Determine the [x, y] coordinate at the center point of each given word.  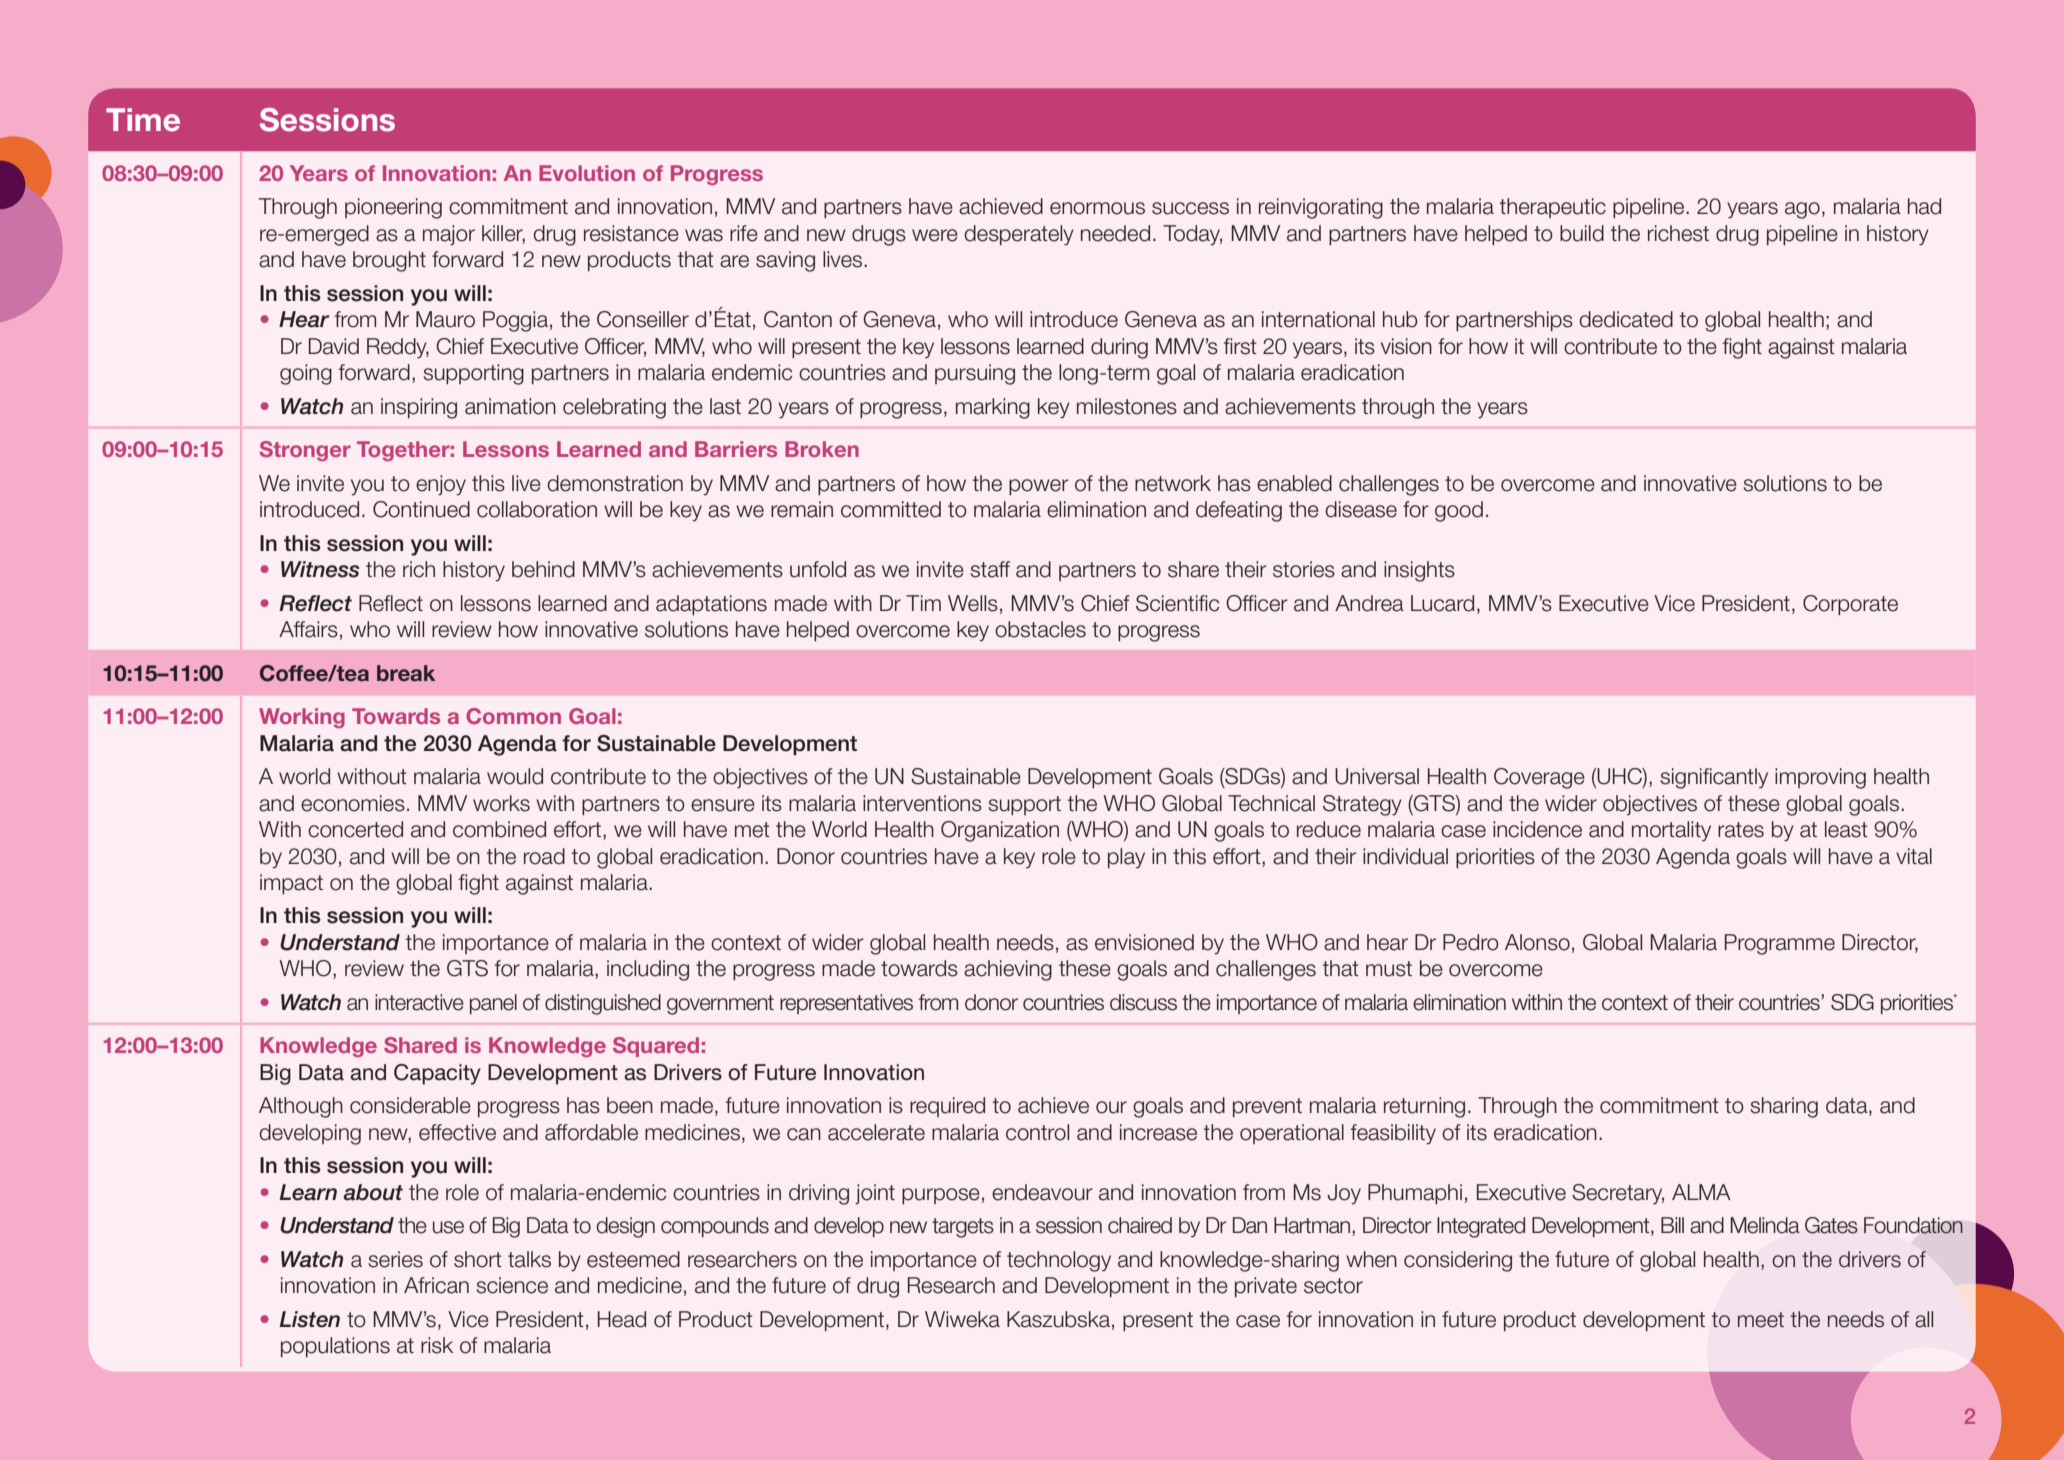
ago [1802, 210]
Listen [309, 1319]
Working [302, 718]
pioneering [393, 208]
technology [1059, 1261]
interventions [922, 803]
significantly [1714, 778]
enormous [1097, 208]
